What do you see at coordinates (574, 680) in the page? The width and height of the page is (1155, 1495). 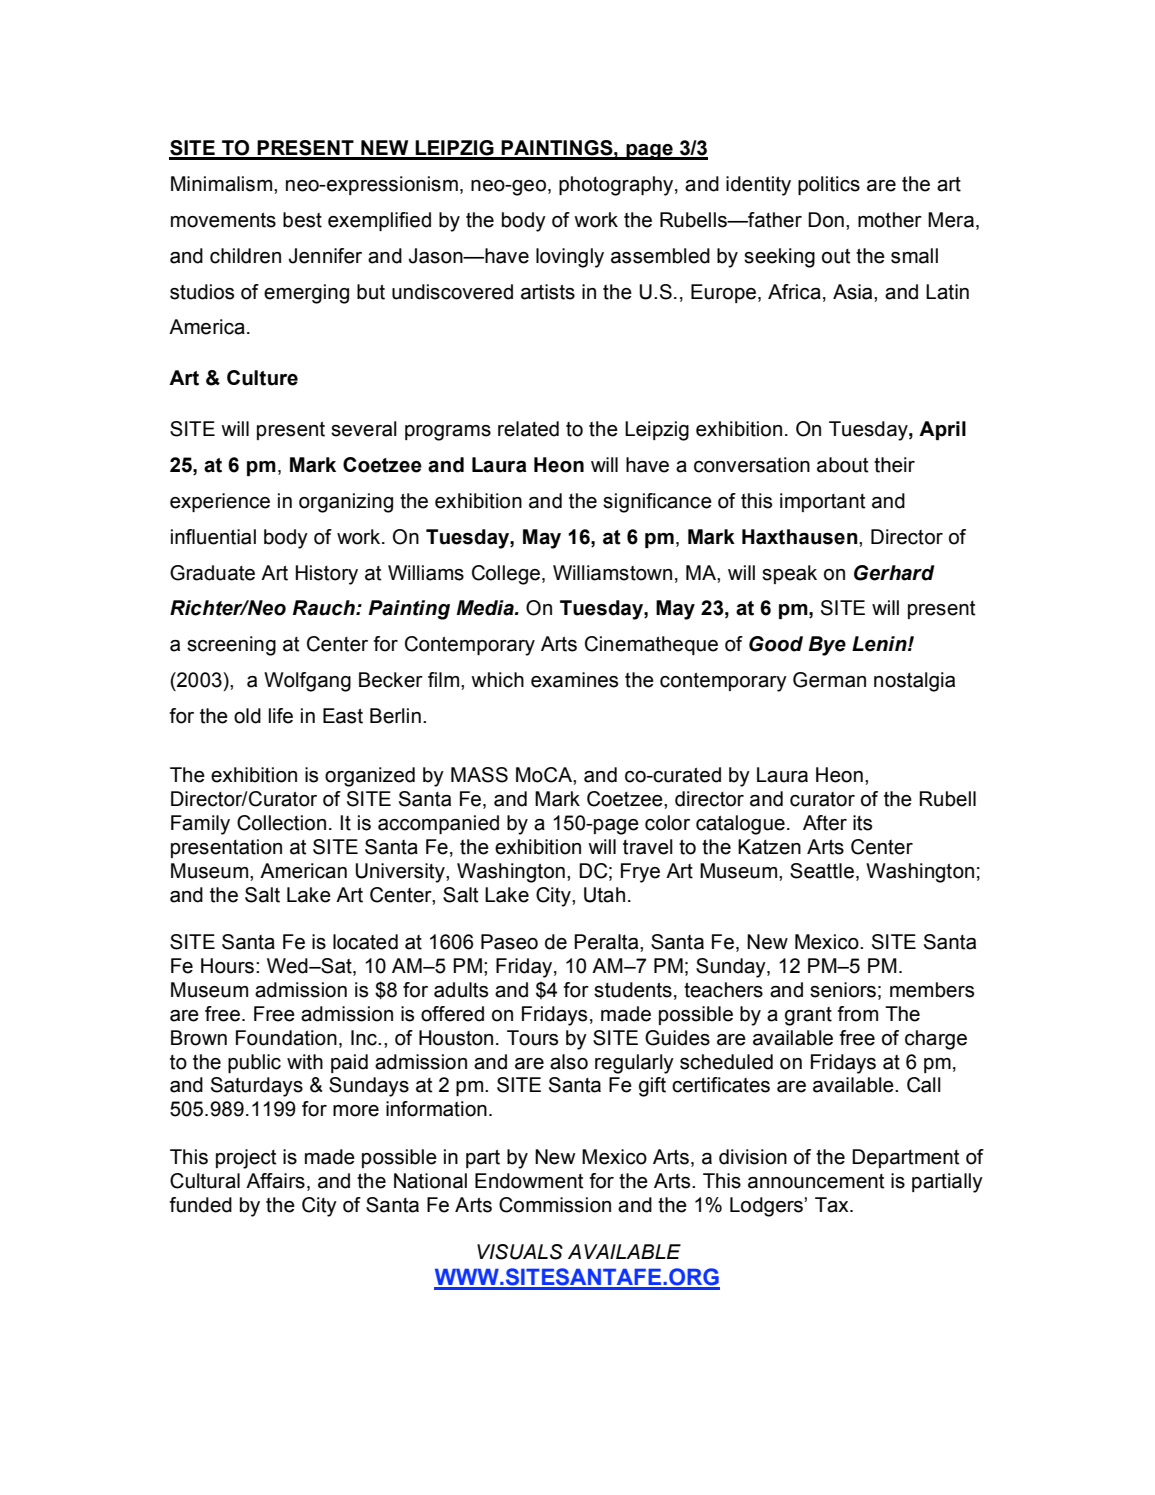 I see `examines` at bounding box center [574, 680].
